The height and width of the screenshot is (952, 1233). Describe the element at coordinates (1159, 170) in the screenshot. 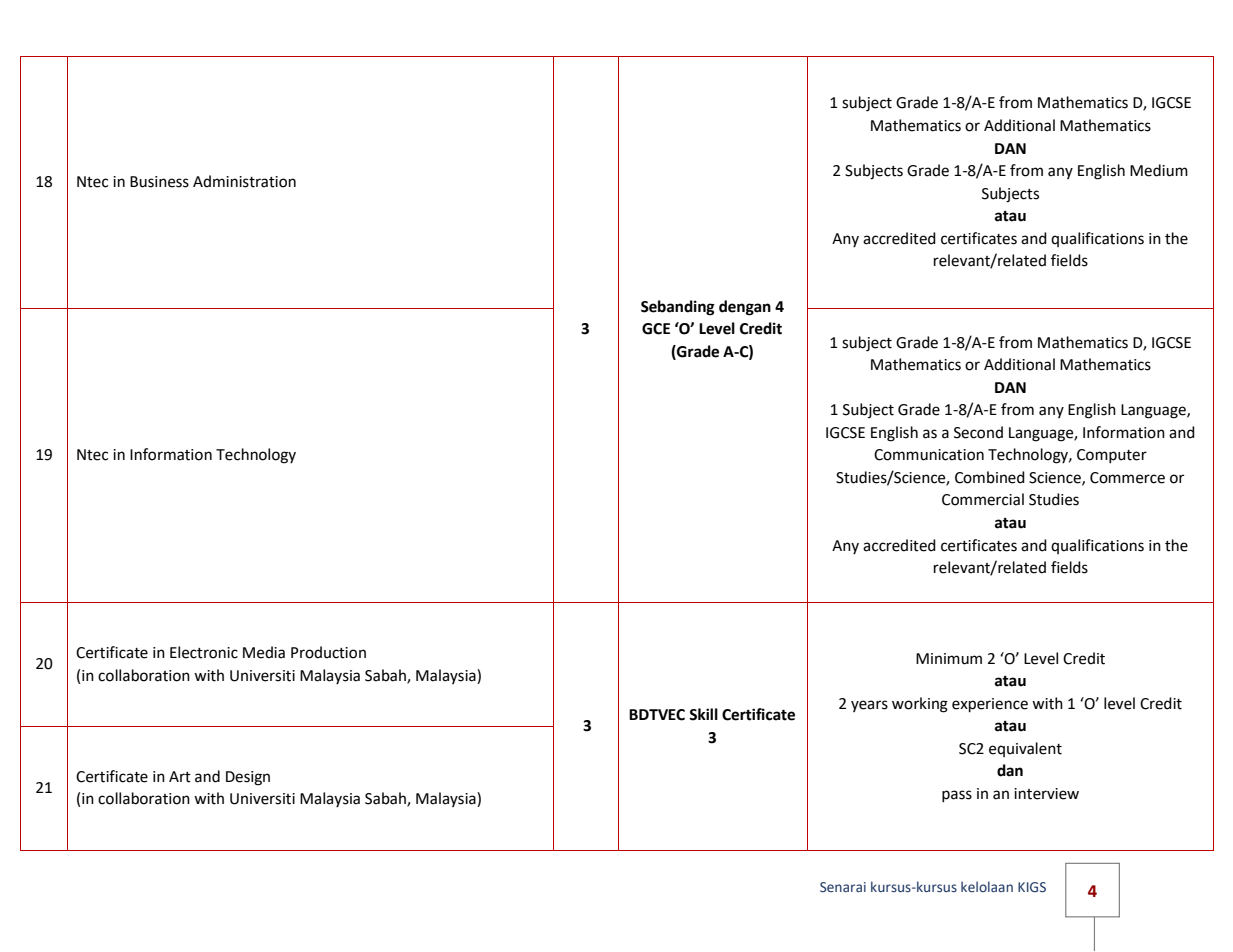

I see `Medium` at that location.
